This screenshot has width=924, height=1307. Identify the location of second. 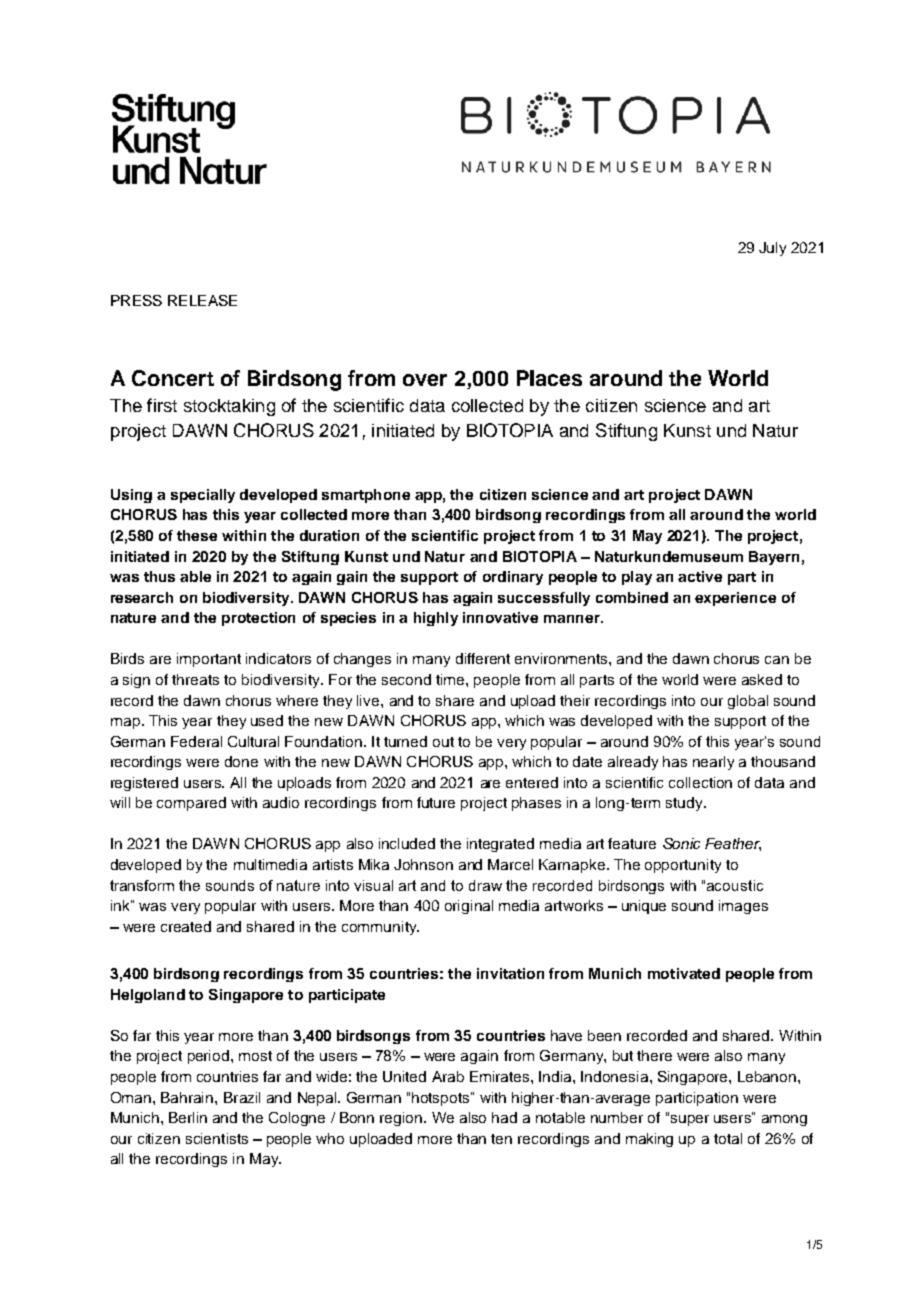
(406, 679).
